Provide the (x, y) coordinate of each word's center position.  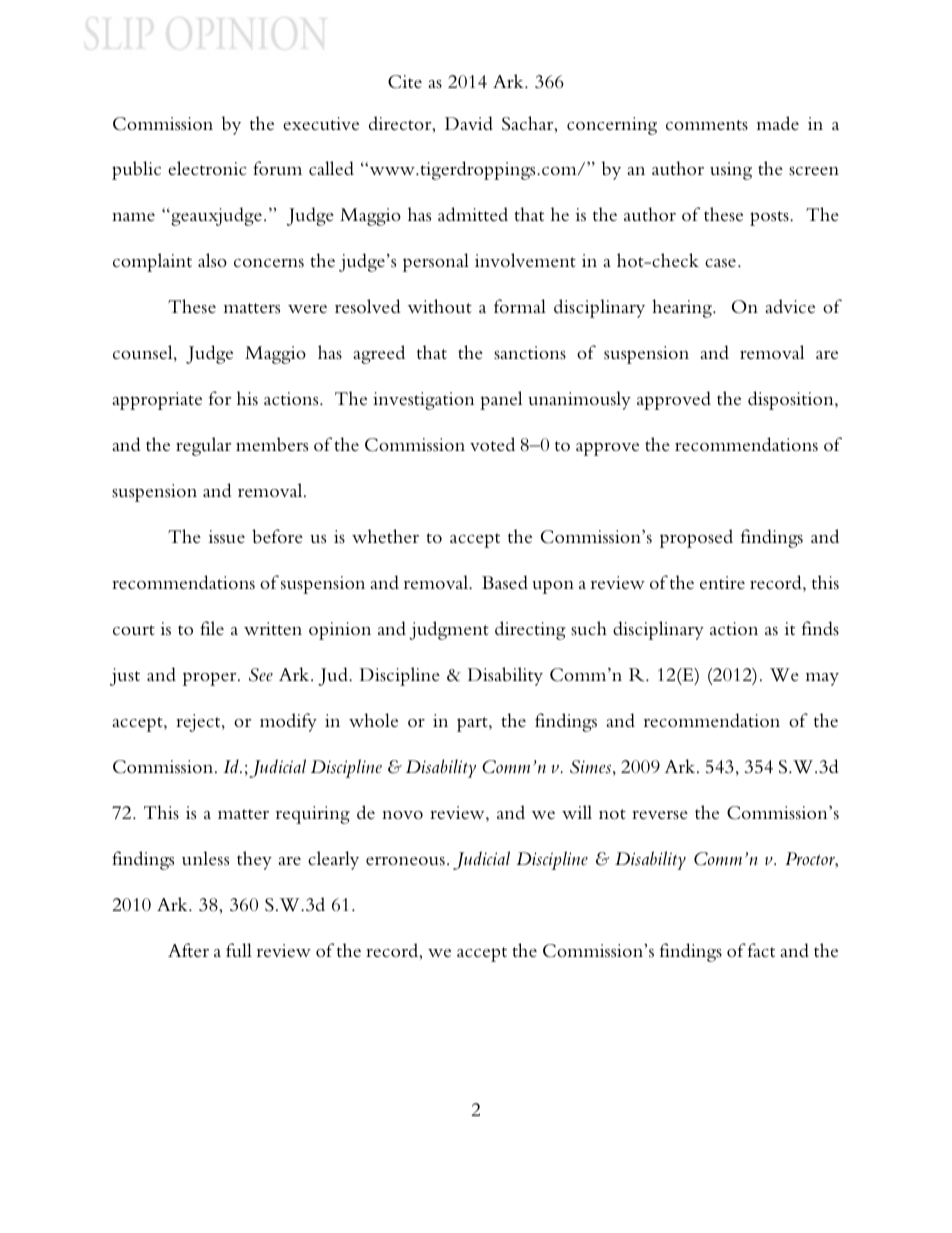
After (188, 950)
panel (501, 400)
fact (761, 950)
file (212, 628)
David (469, 123)
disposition (792, 400)
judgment (449, 630)
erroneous (405, 861)
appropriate (157, 401)
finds (820, 628)
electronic (207, 168)
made (778, 123)
